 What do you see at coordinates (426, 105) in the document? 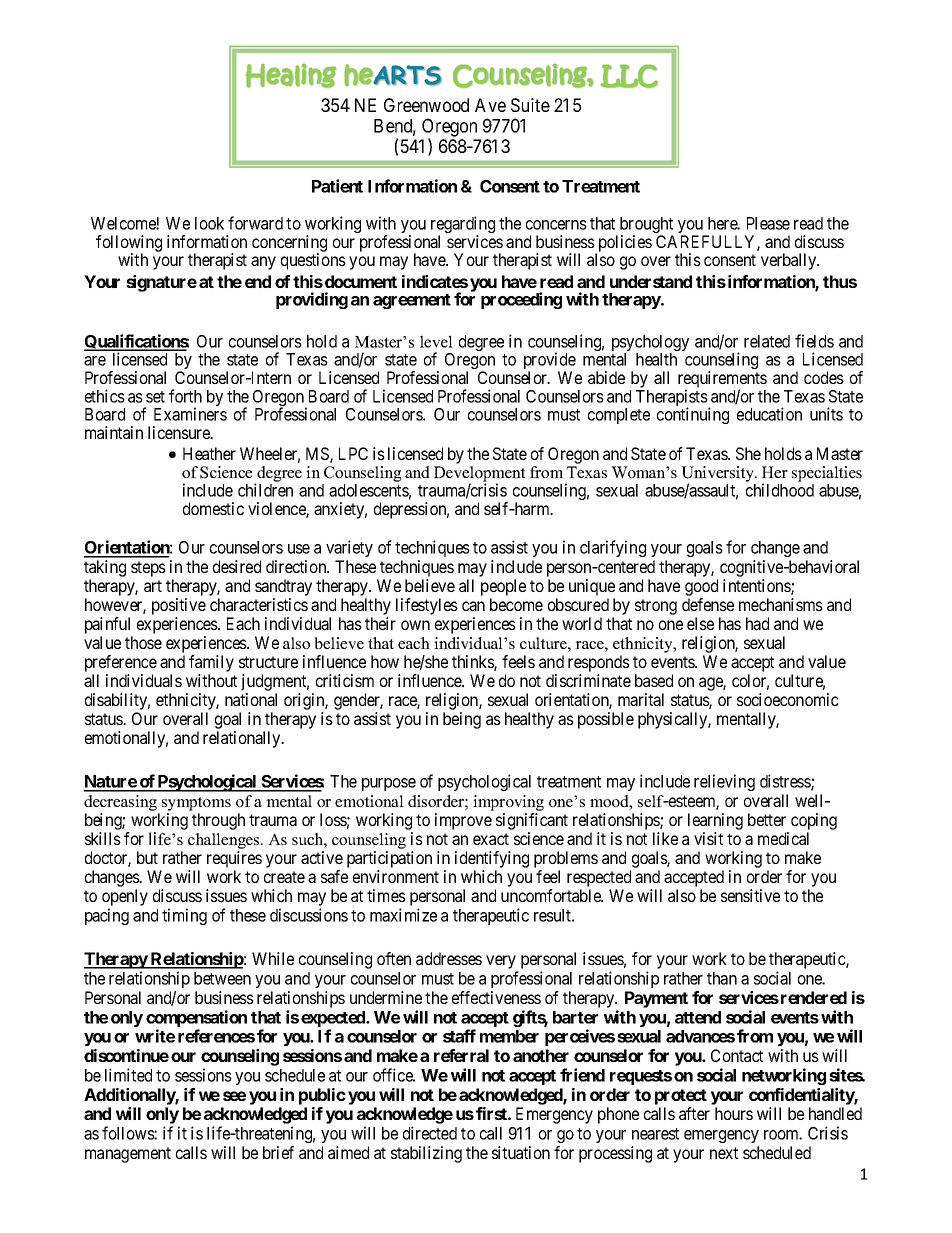
I see `Greenwood` at bounding box center [426, 105].
